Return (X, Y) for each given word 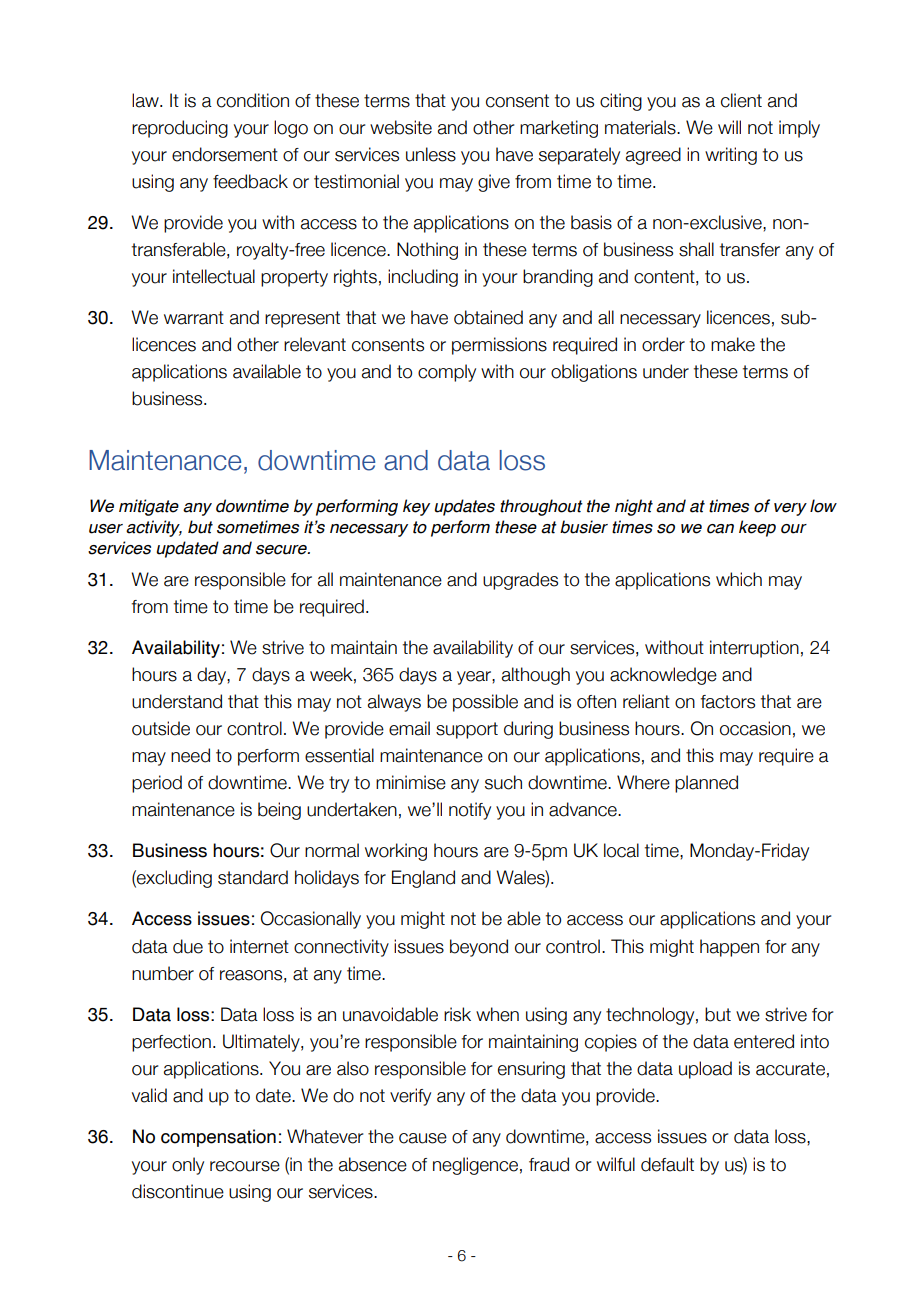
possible (485, 703)
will (729, 127)
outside (161, 728)
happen (729, 948)
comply (447, 373)
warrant (194, 318)
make (733, 344)
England (423, 879)
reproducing (180, 129)
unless (431, 154)
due (188, 946)
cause (423, 1138)
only (188, 1166)
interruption (754, 649)
